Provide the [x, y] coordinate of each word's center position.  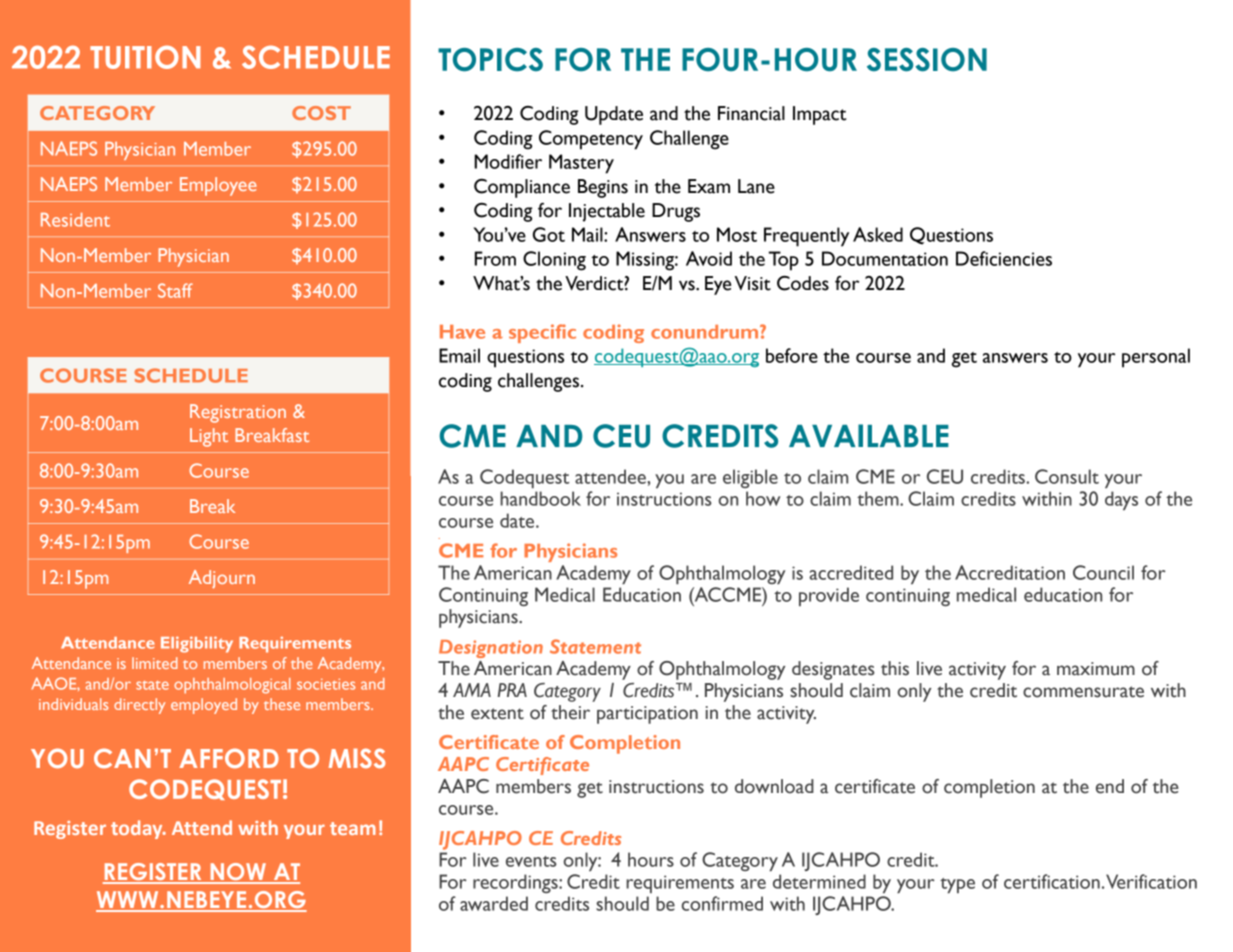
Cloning [554, 261]
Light [209, 437]
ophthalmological [232, 686]
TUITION [145, 57]
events [531, 861]
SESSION [927, 60]
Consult [1067, 476]
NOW [238, 873]
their [570, 712]
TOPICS [490, 60]
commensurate [1083, 692]
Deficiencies [1004, 258]
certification [1052, 881]
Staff [175, 290]
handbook [540, 498]
